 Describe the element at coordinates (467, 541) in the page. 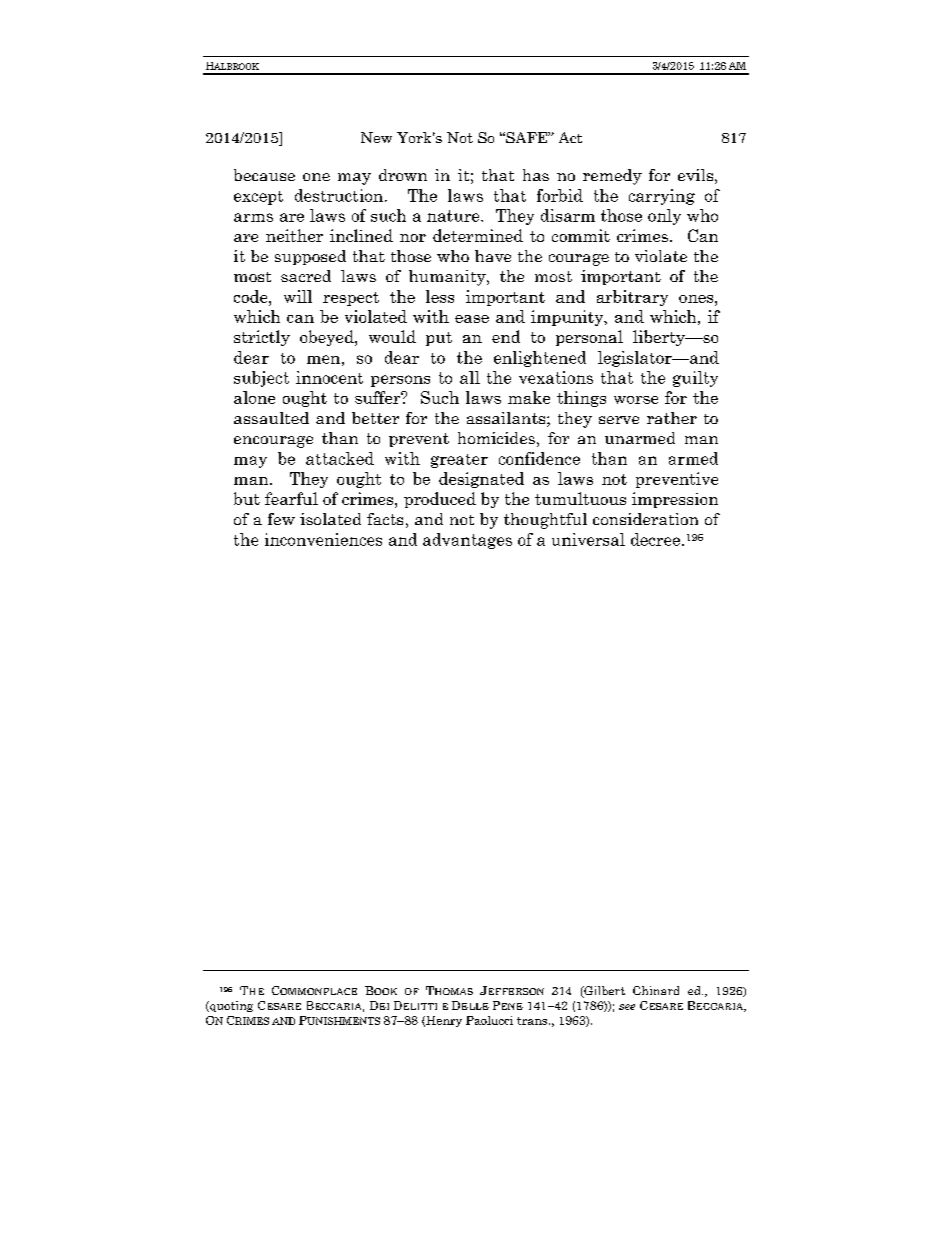

I see `advantages` at that location.
